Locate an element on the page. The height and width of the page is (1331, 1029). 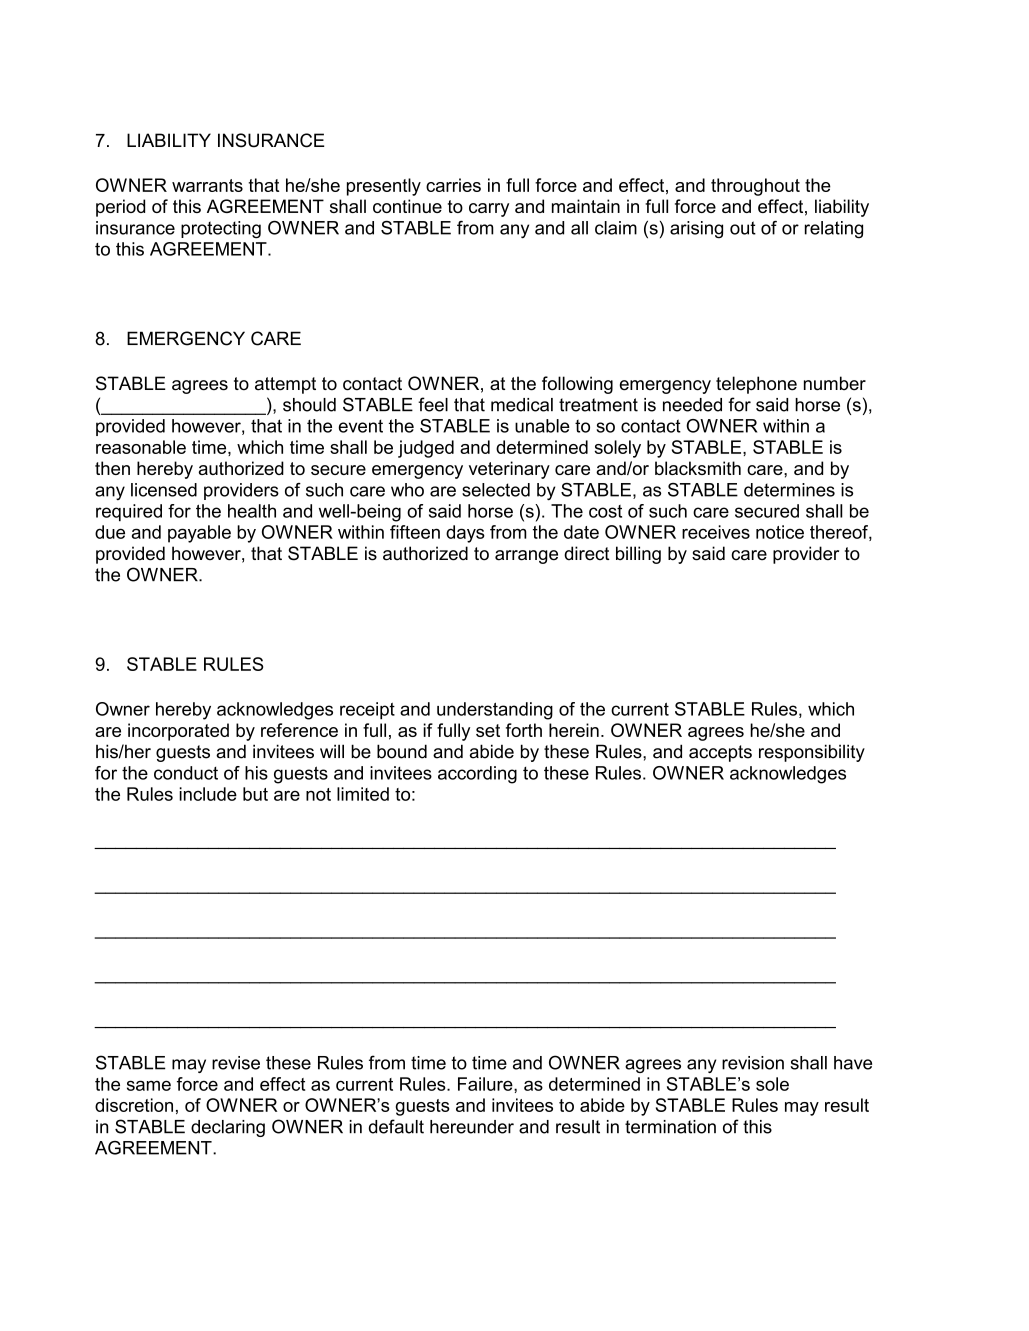
accepts is located at coordinates (720, 753).
